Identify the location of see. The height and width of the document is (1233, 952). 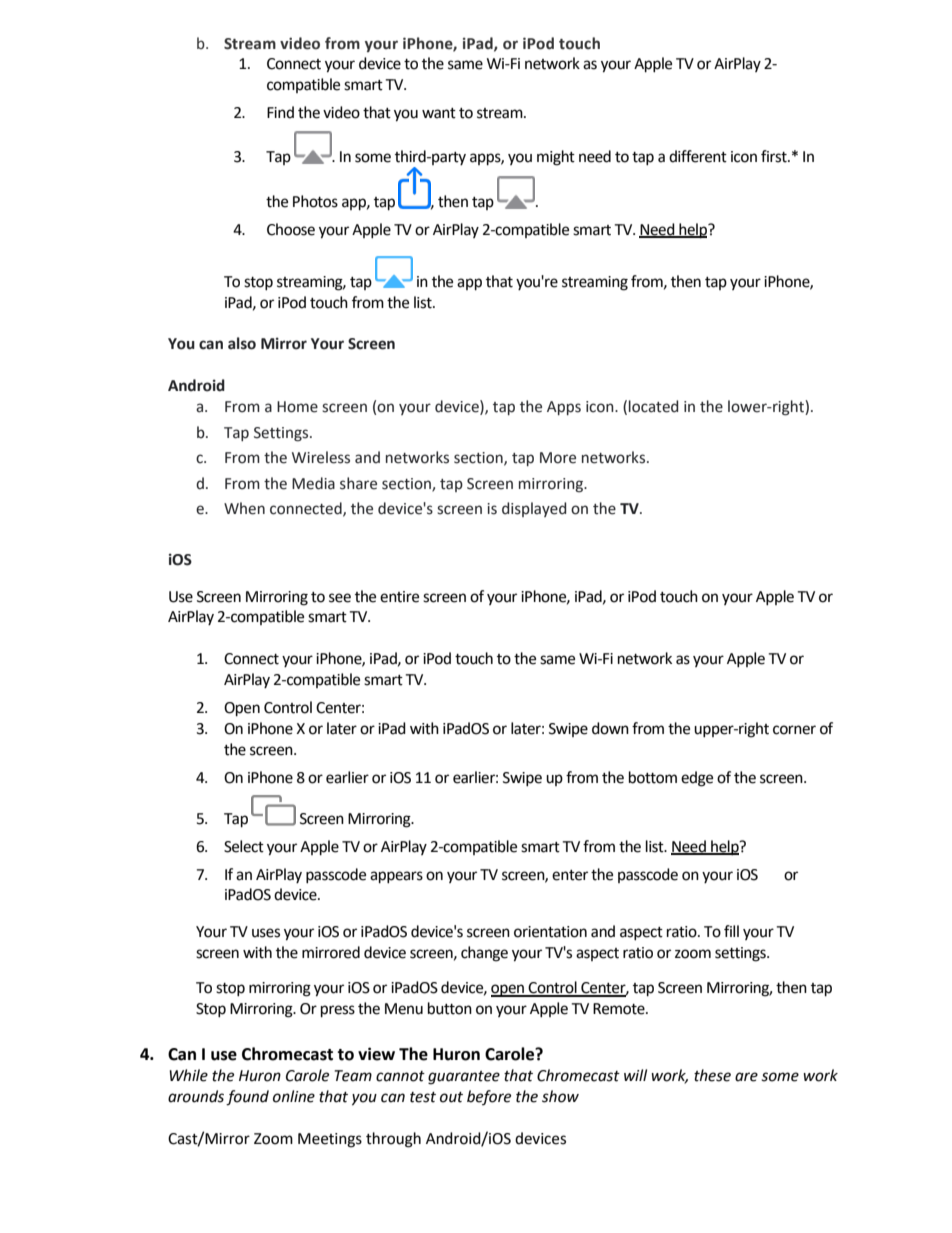
(340, 598).
